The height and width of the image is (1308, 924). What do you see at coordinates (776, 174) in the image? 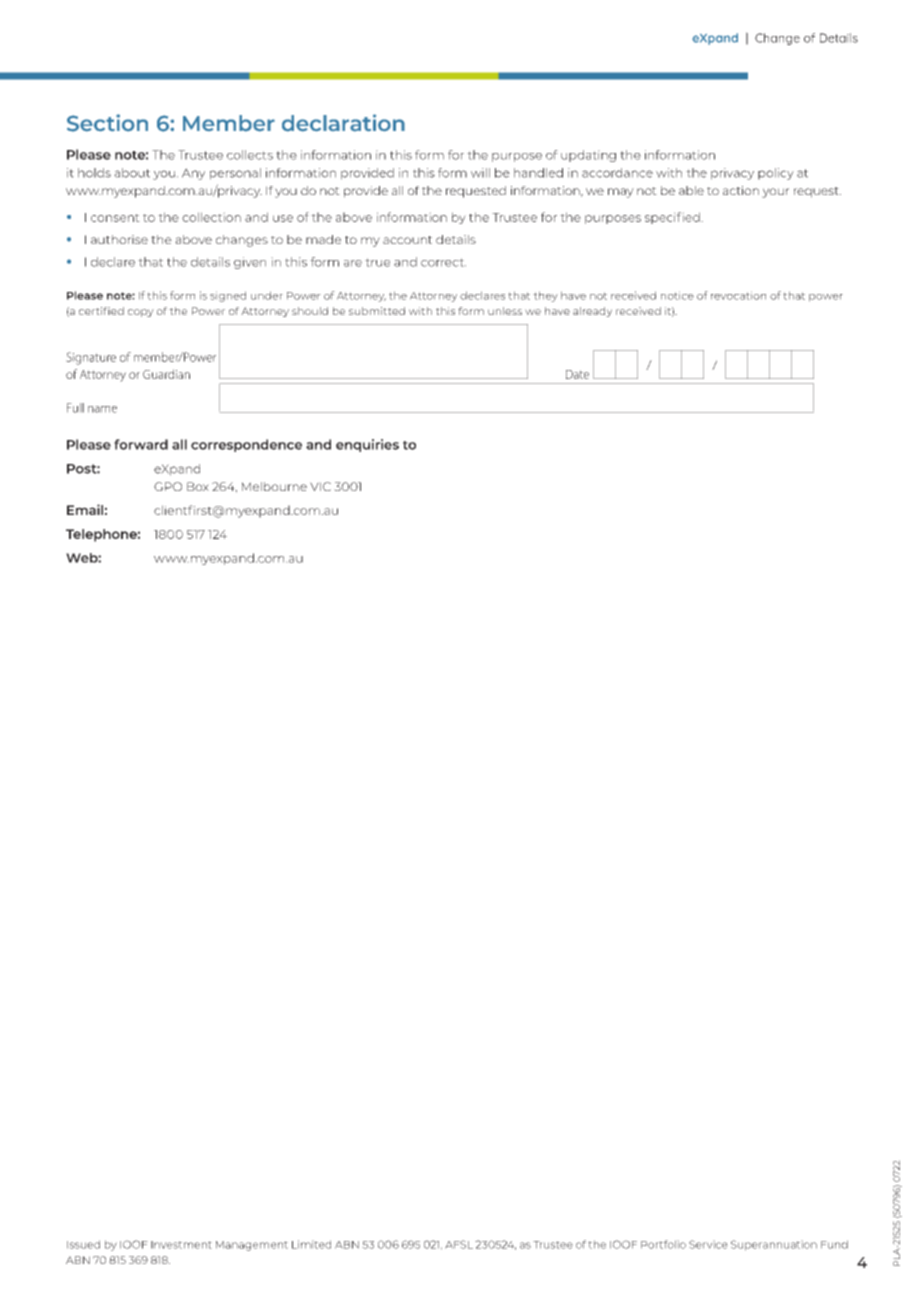
I see `policy` at bounding box center [776, 174].
